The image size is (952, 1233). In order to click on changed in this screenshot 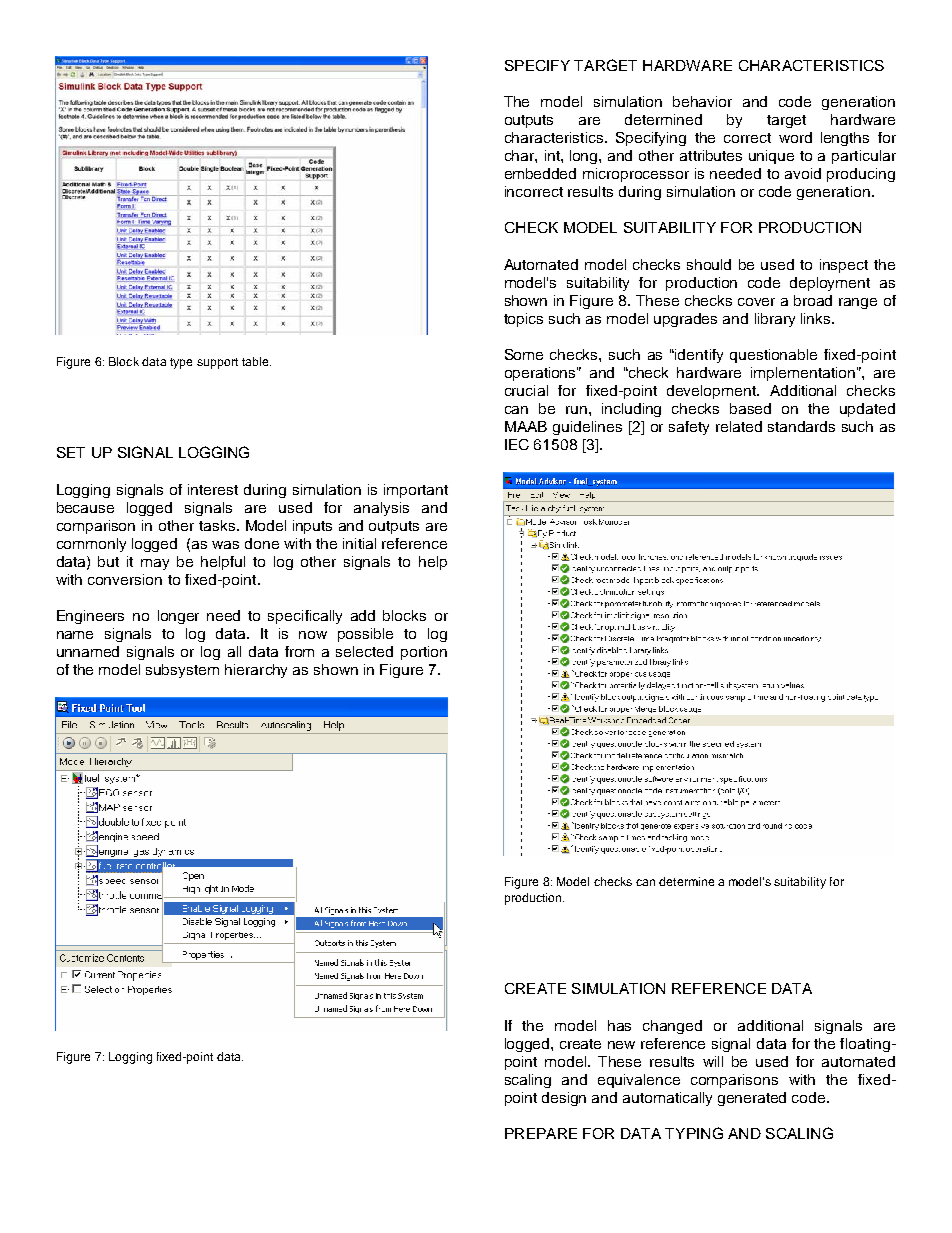, I will do `click(672, 1027)`.
